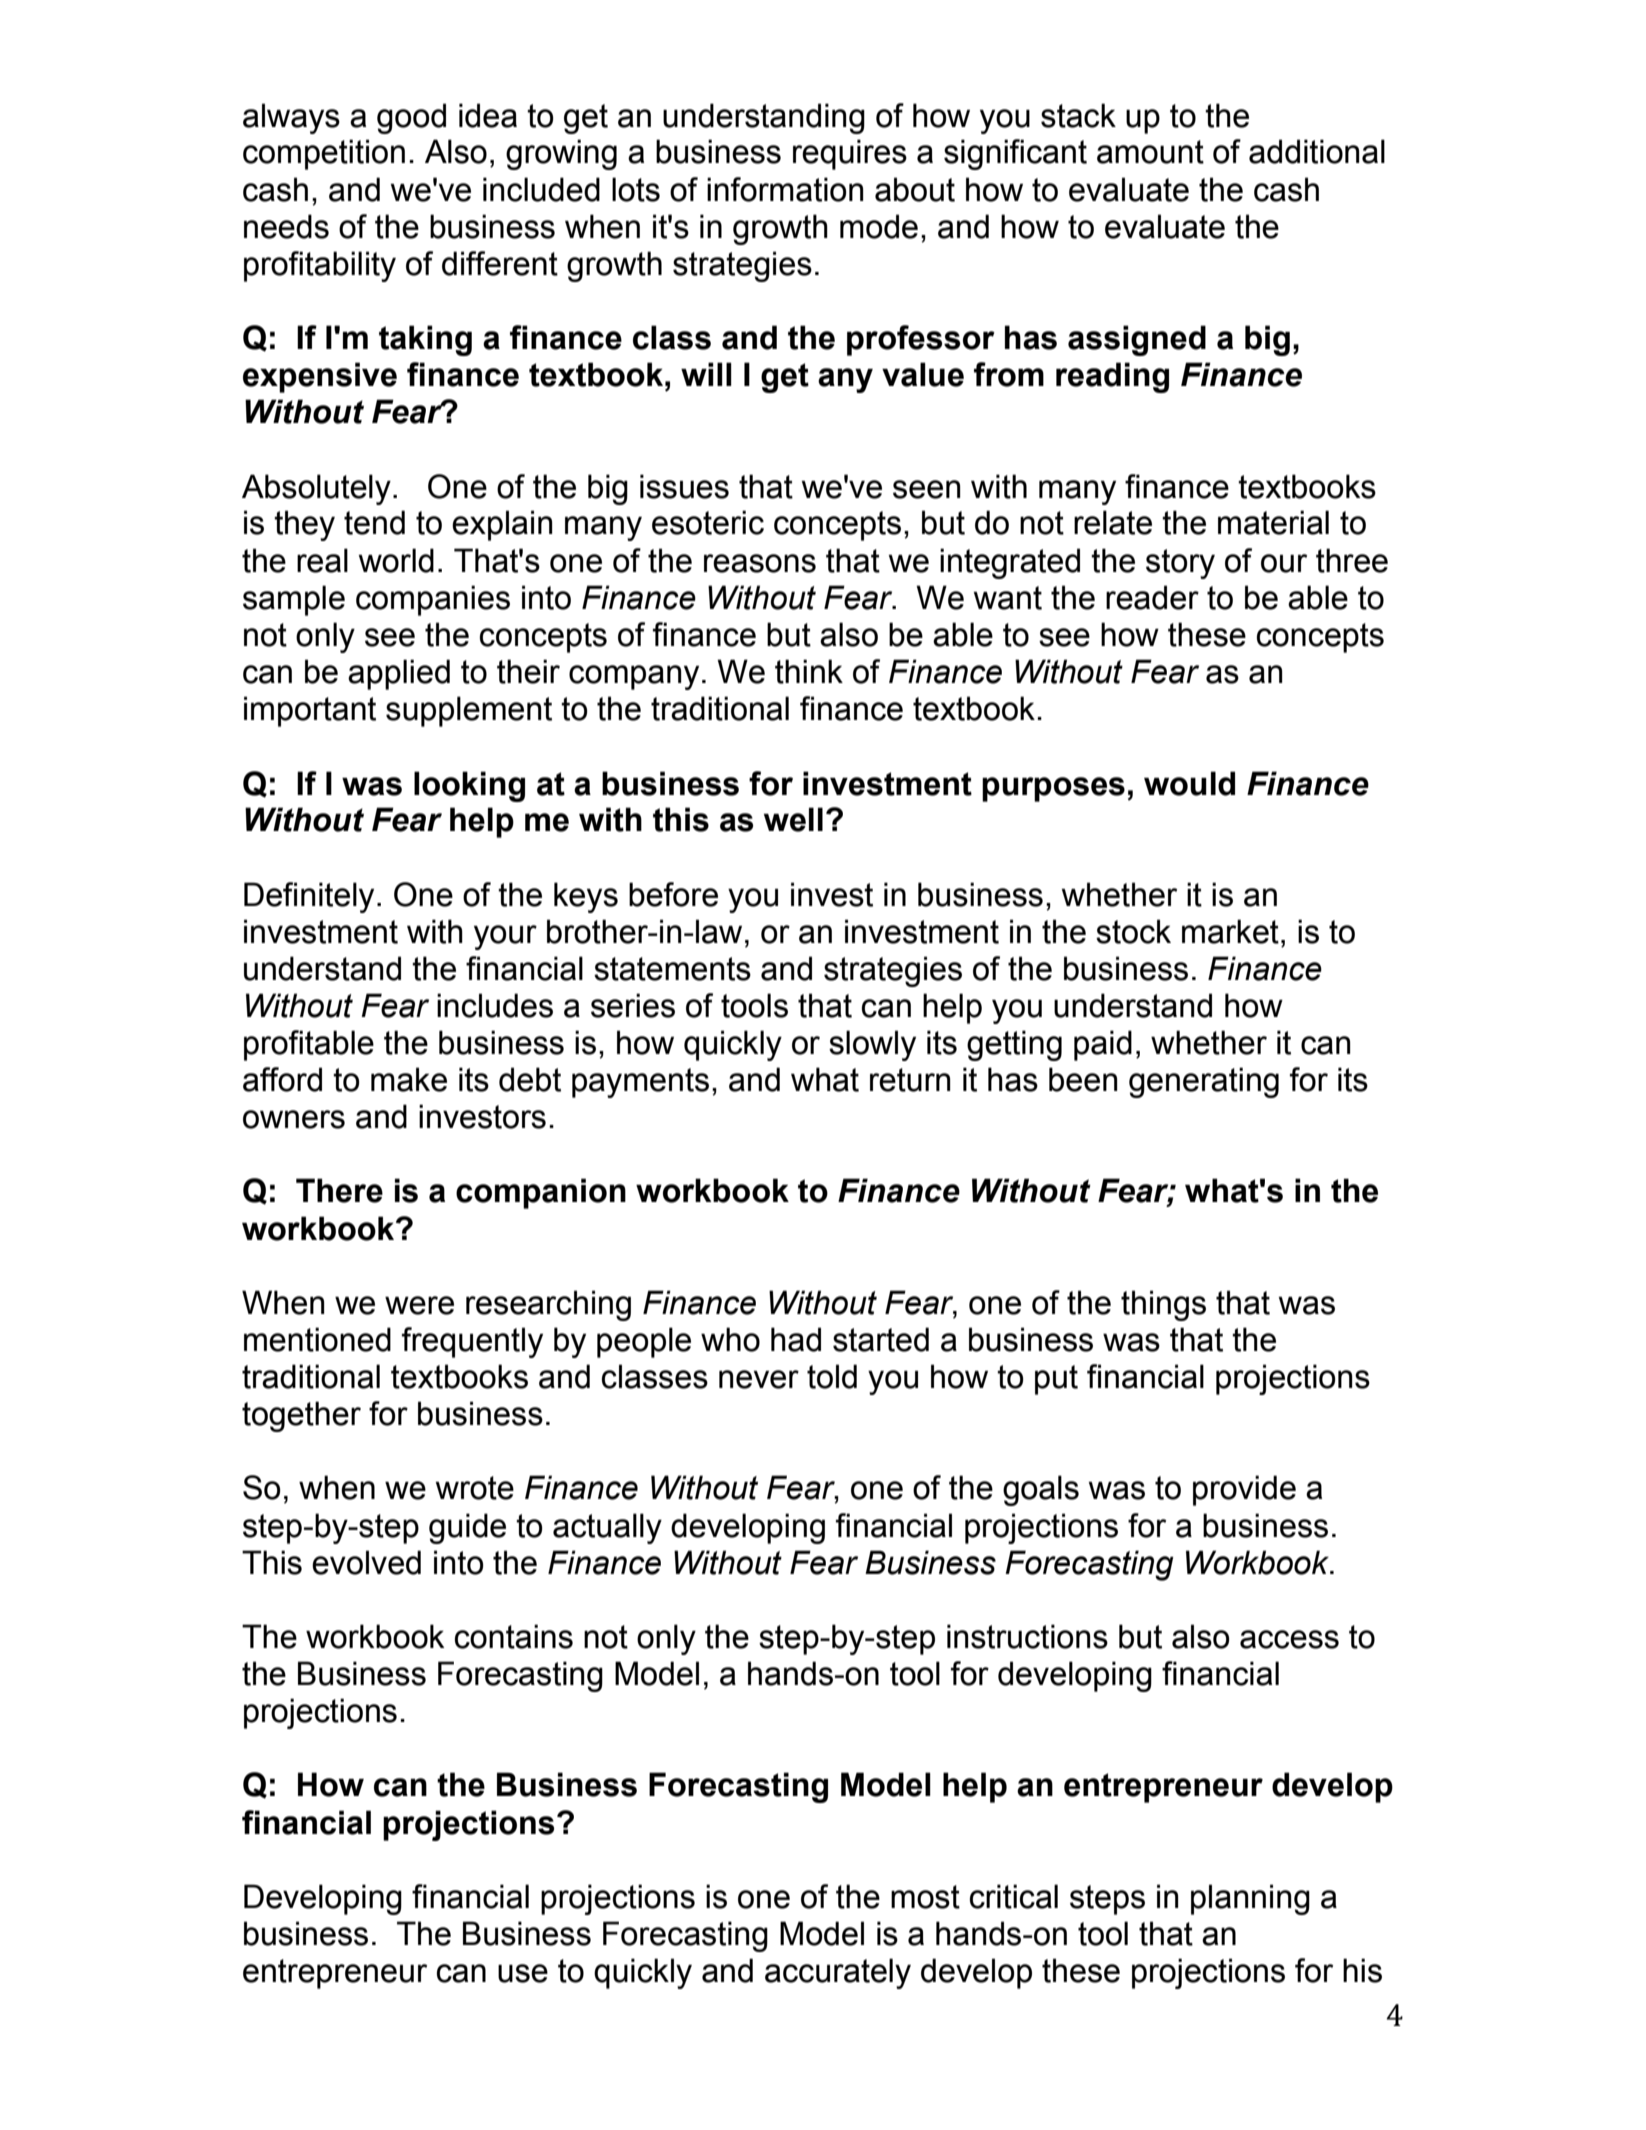  I want to click on good, so click(411, 118).
